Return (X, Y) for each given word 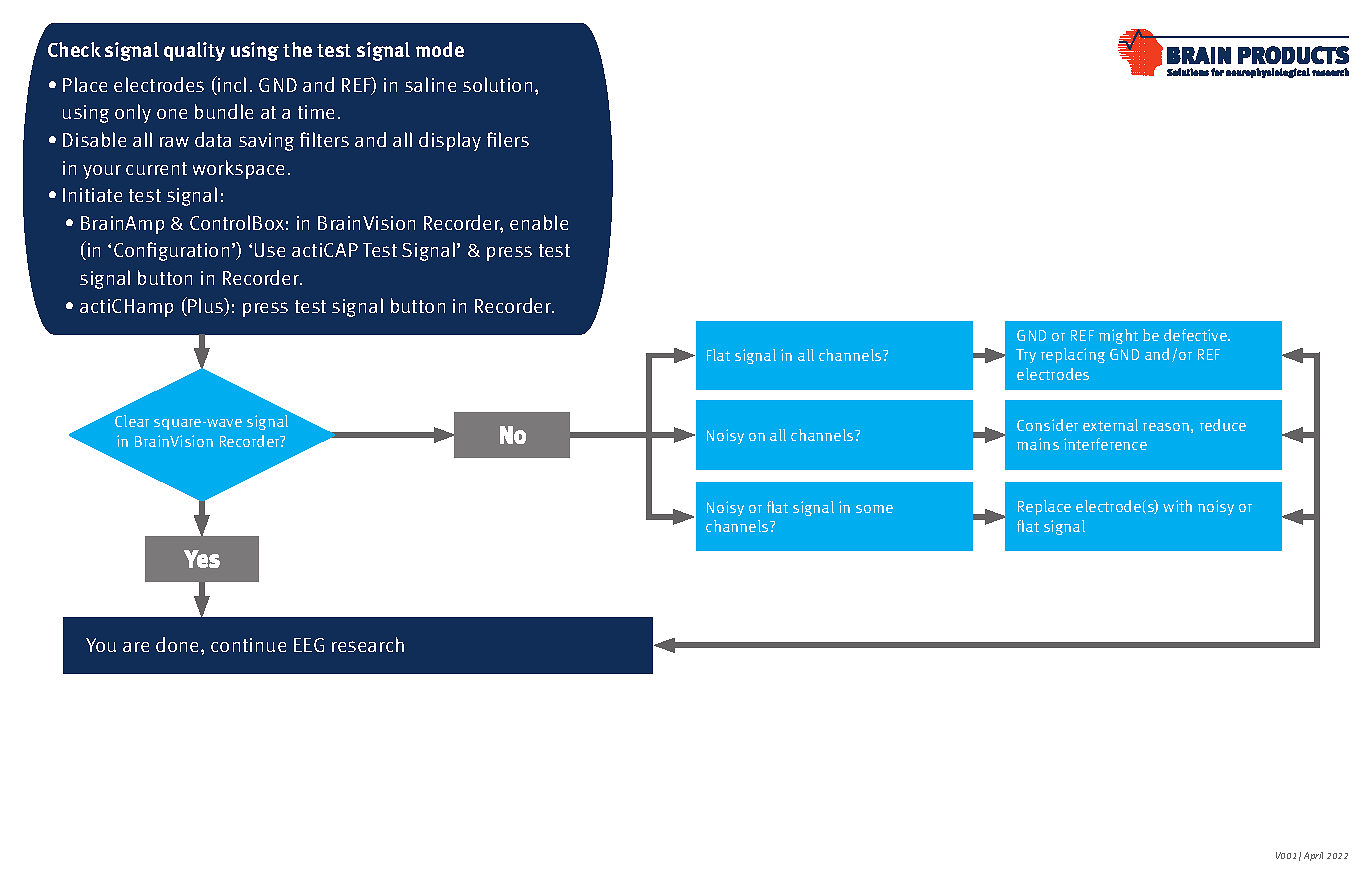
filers (508, 139)
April (1313, 856)
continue (248, 645)
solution (497, 84)
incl (231, 85)
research (368, 644)
